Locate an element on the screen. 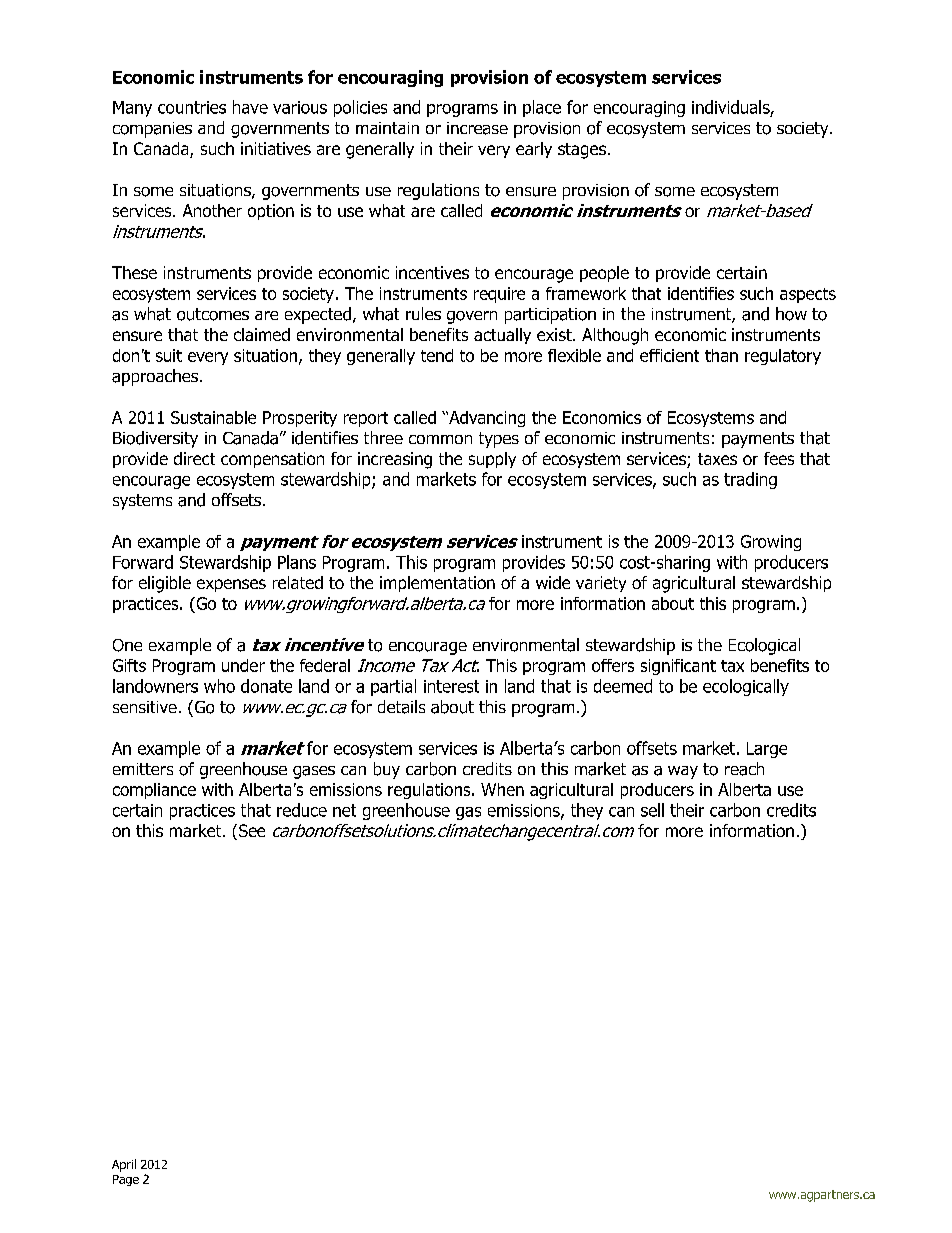 This screenshot has height=1233, width=952. stages is located at coordinates (582, 151).
